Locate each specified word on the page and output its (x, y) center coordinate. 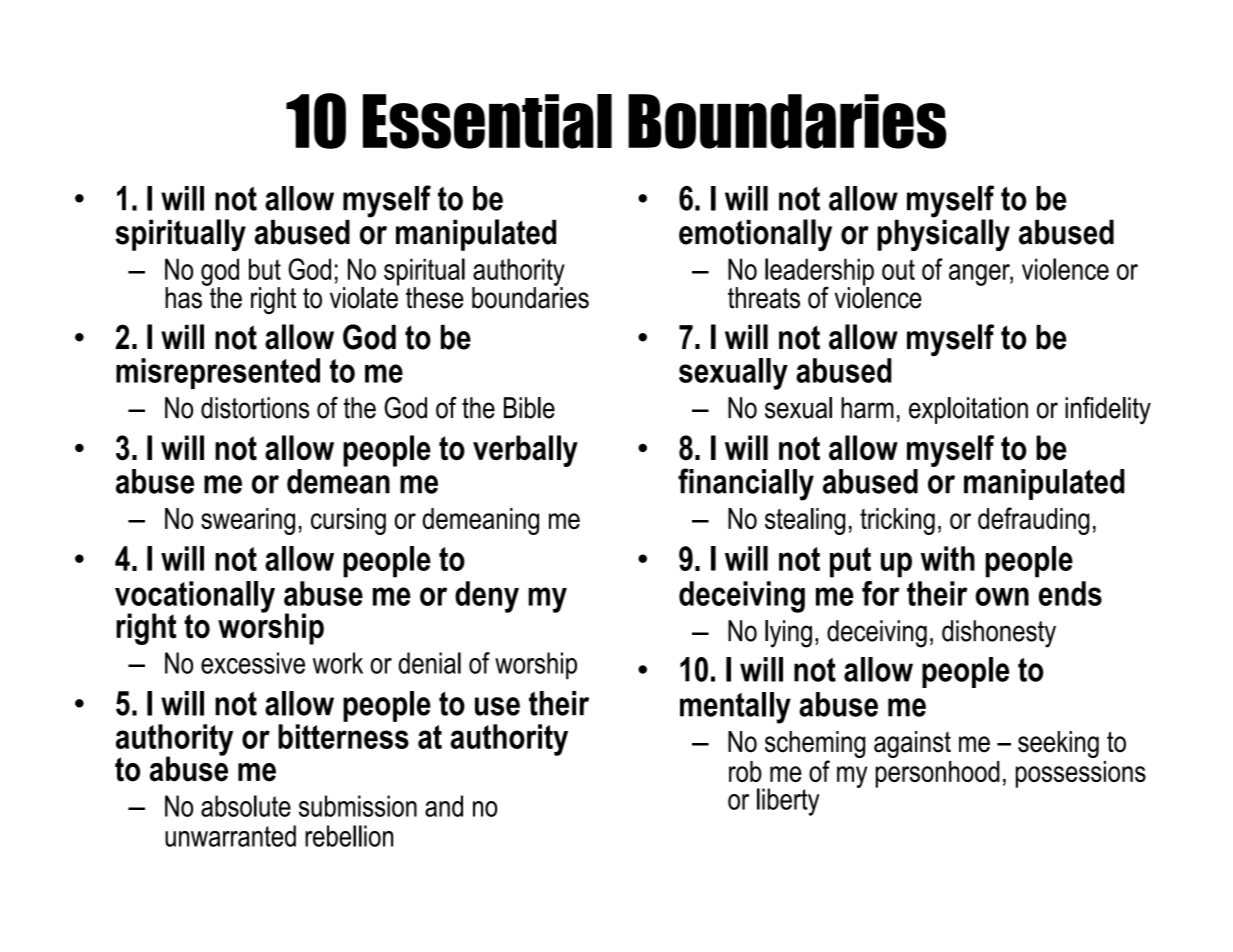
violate (364, 297)
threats (764, 298)
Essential (487, 121)
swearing (248, 521)
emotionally (755, 235)
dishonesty (999, 634)
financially (746, 484)
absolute (246, 806)
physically (943, 234)
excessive (253, 663)
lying (788, 634)
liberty (788, 802)
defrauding (1034, 521)
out (898, 269)
